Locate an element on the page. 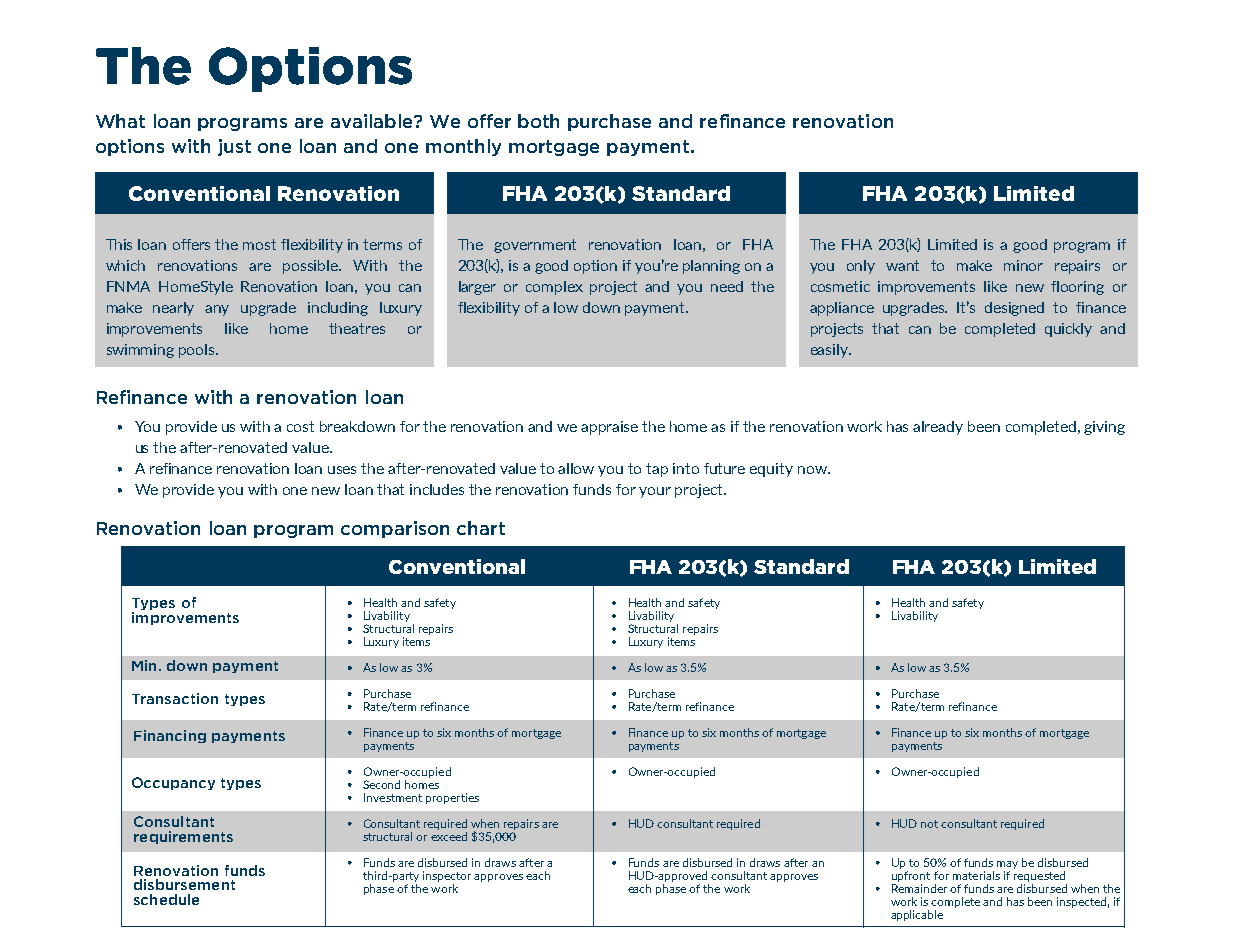 This image has width=1233, height=952. already is located at coordinates (938, 428).
